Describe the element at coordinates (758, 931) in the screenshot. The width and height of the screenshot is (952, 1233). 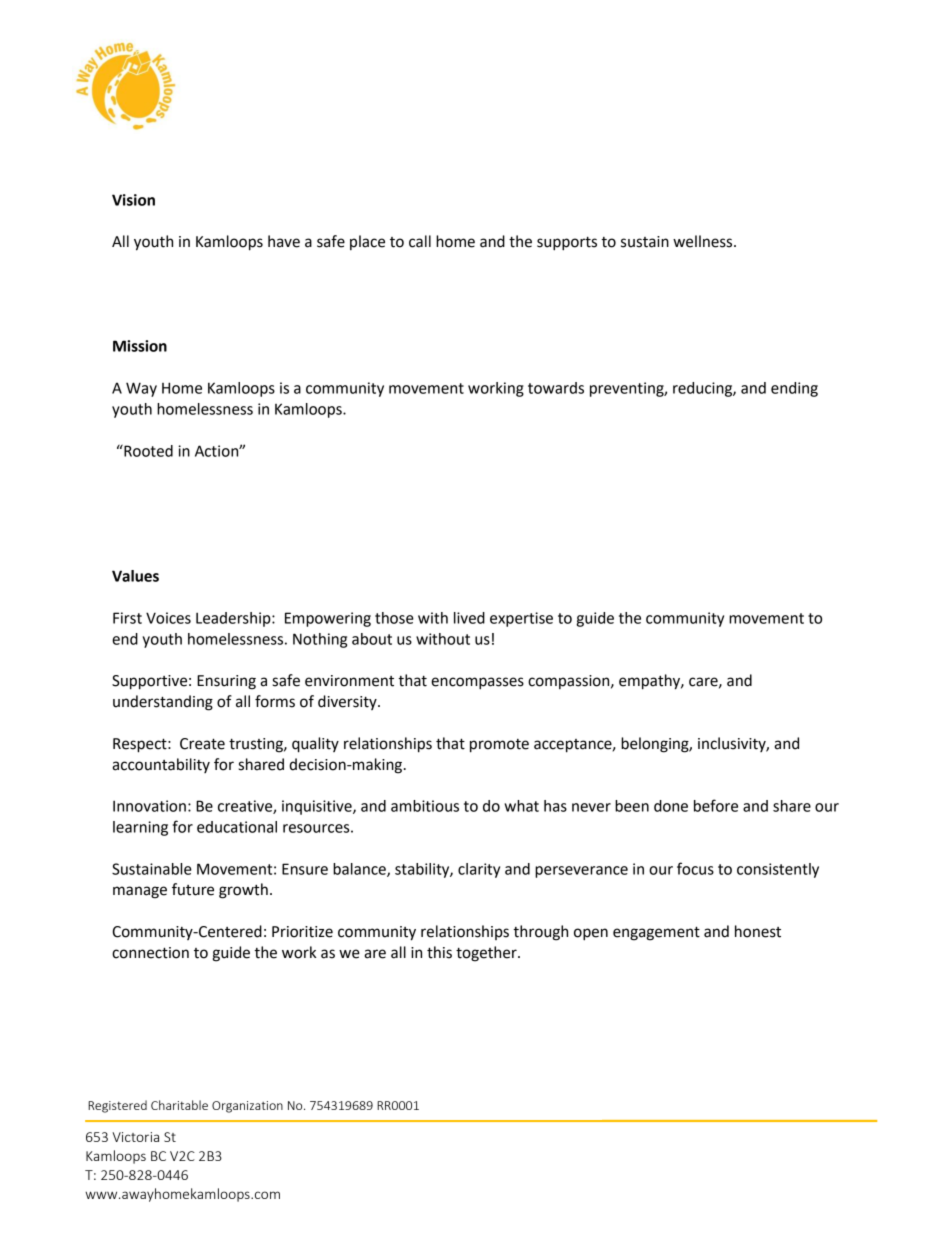
I see `honest` at that location.
